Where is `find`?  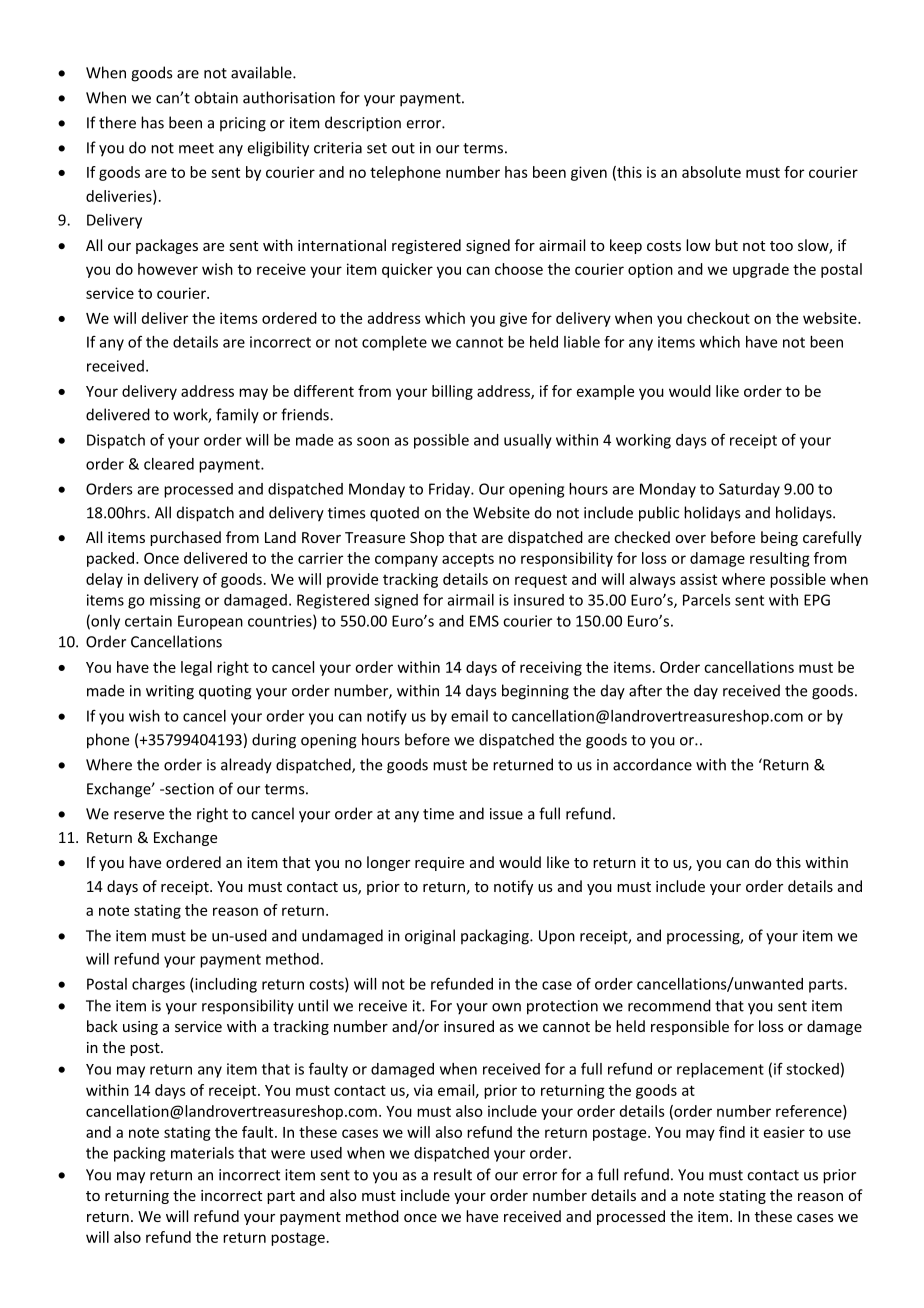
find is located at coordinates (732, 1132).
